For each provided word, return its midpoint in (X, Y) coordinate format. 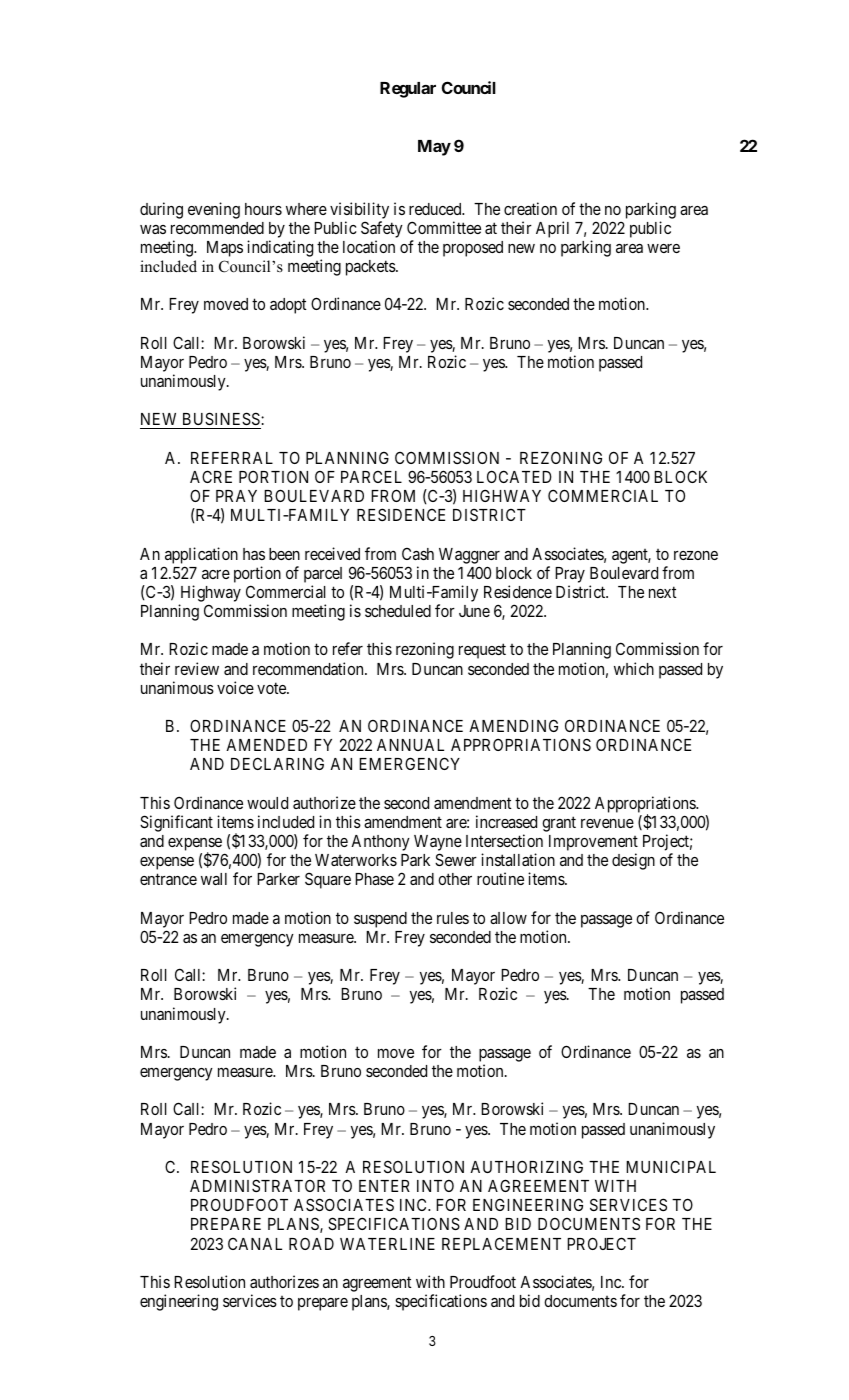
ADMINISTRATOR (257, 1185)
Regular (408, 90)
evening (214, 210)
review (197, 668)
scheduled (398, 611)
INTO (435, 1186)
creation (530, 208)
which (634, 668)
